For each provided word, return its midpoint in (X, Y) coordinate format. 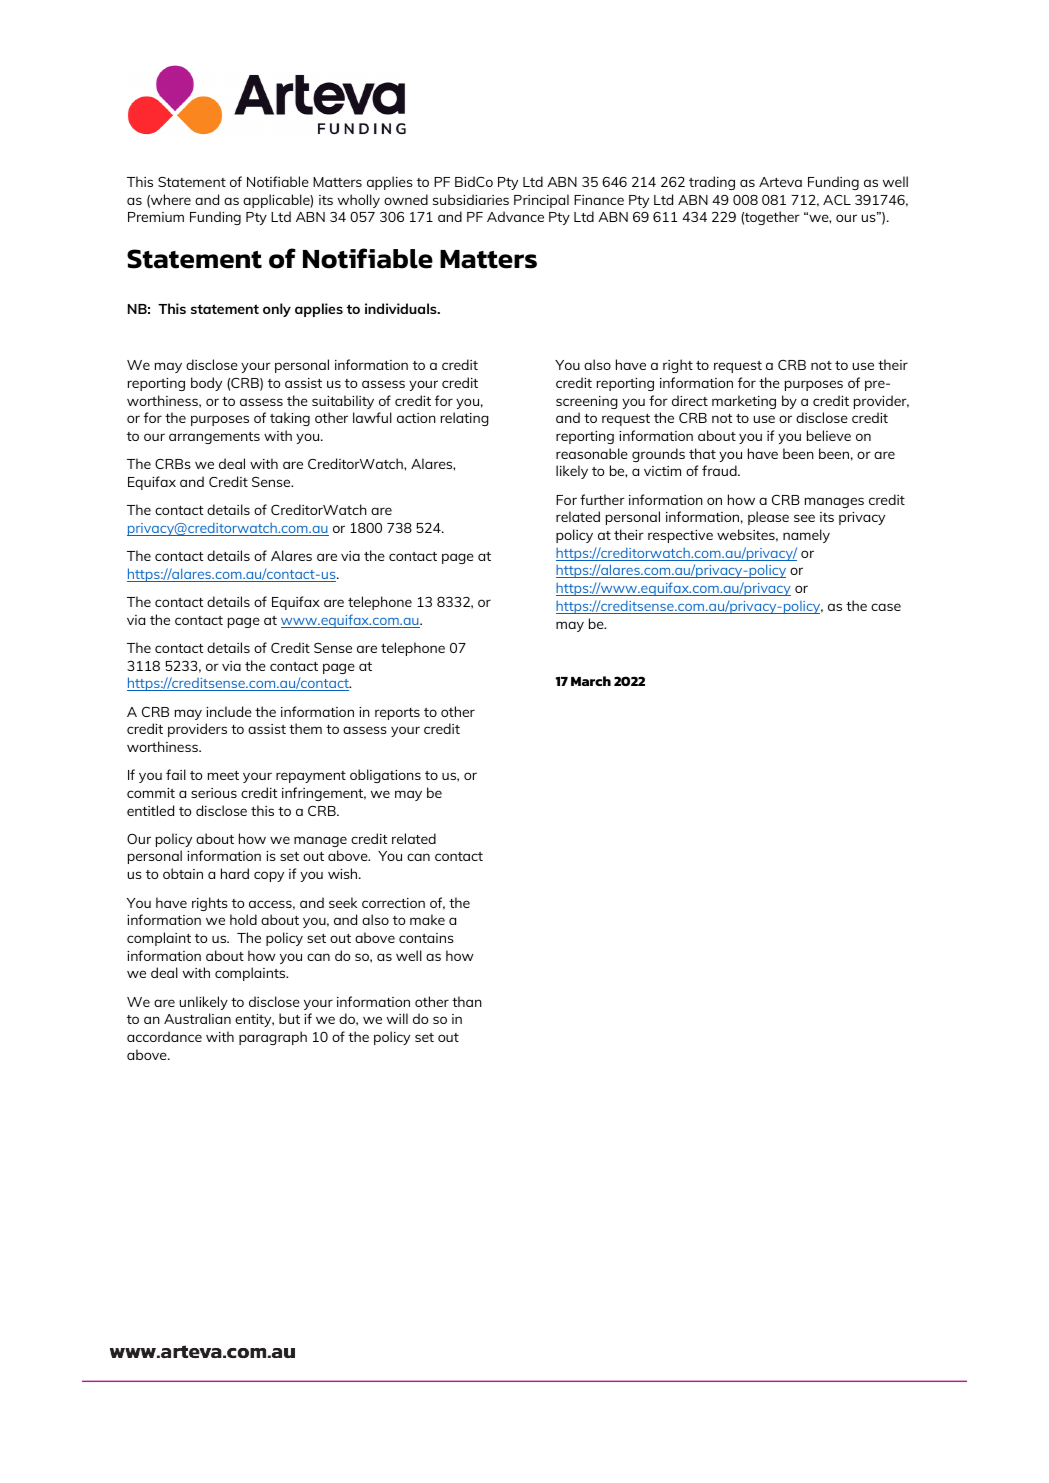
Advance (515, 216)
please (768, 518)
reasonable (592, 453)
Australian (197, 1018)
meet (223, 775)
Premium (156, 217)
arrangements (214, 438)
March (591, 681)
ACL (837, 200)
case (886, 607)
